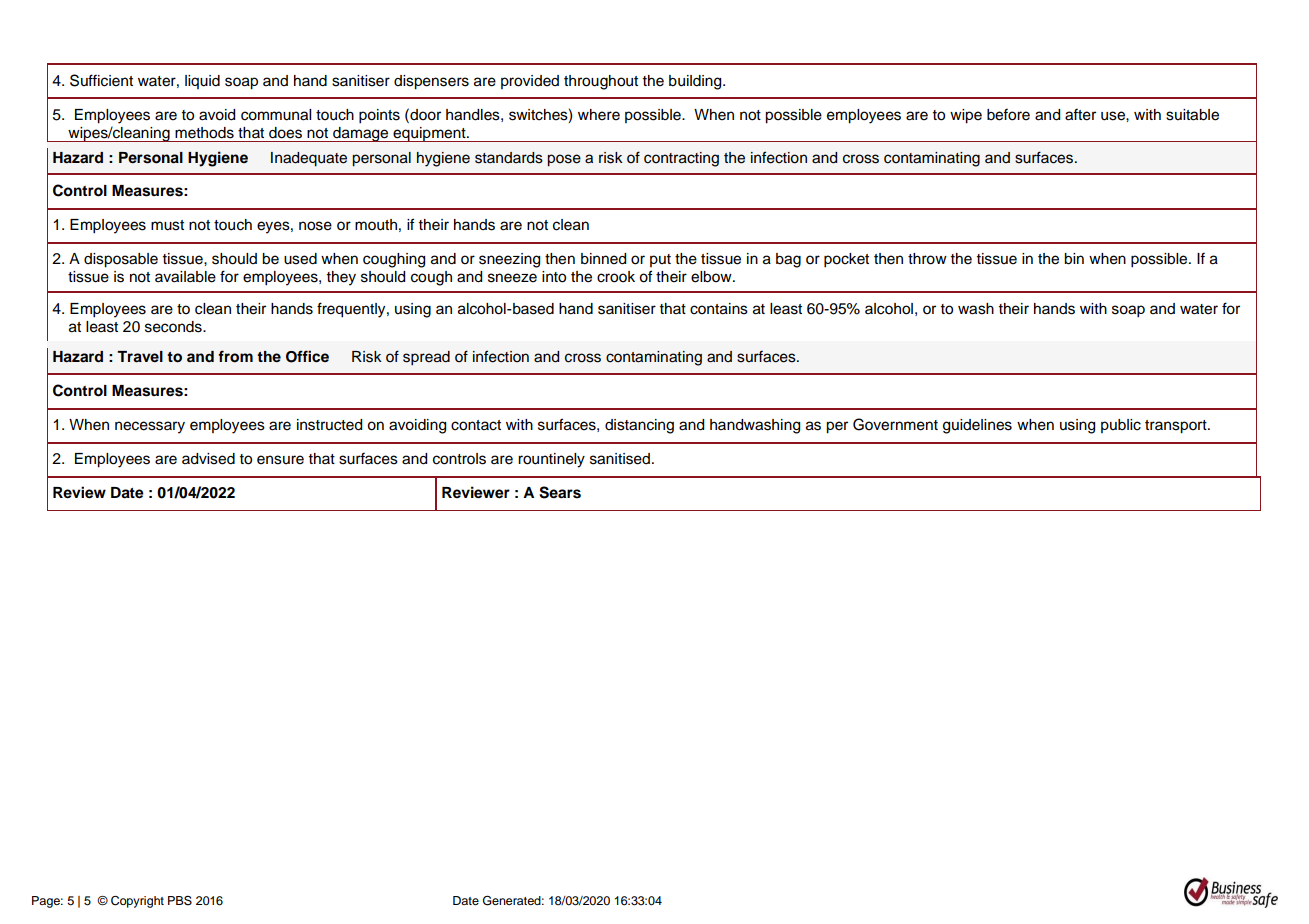 This screenshot has width=1309, height=924. I want to click on PBS, so click(180, 900).
